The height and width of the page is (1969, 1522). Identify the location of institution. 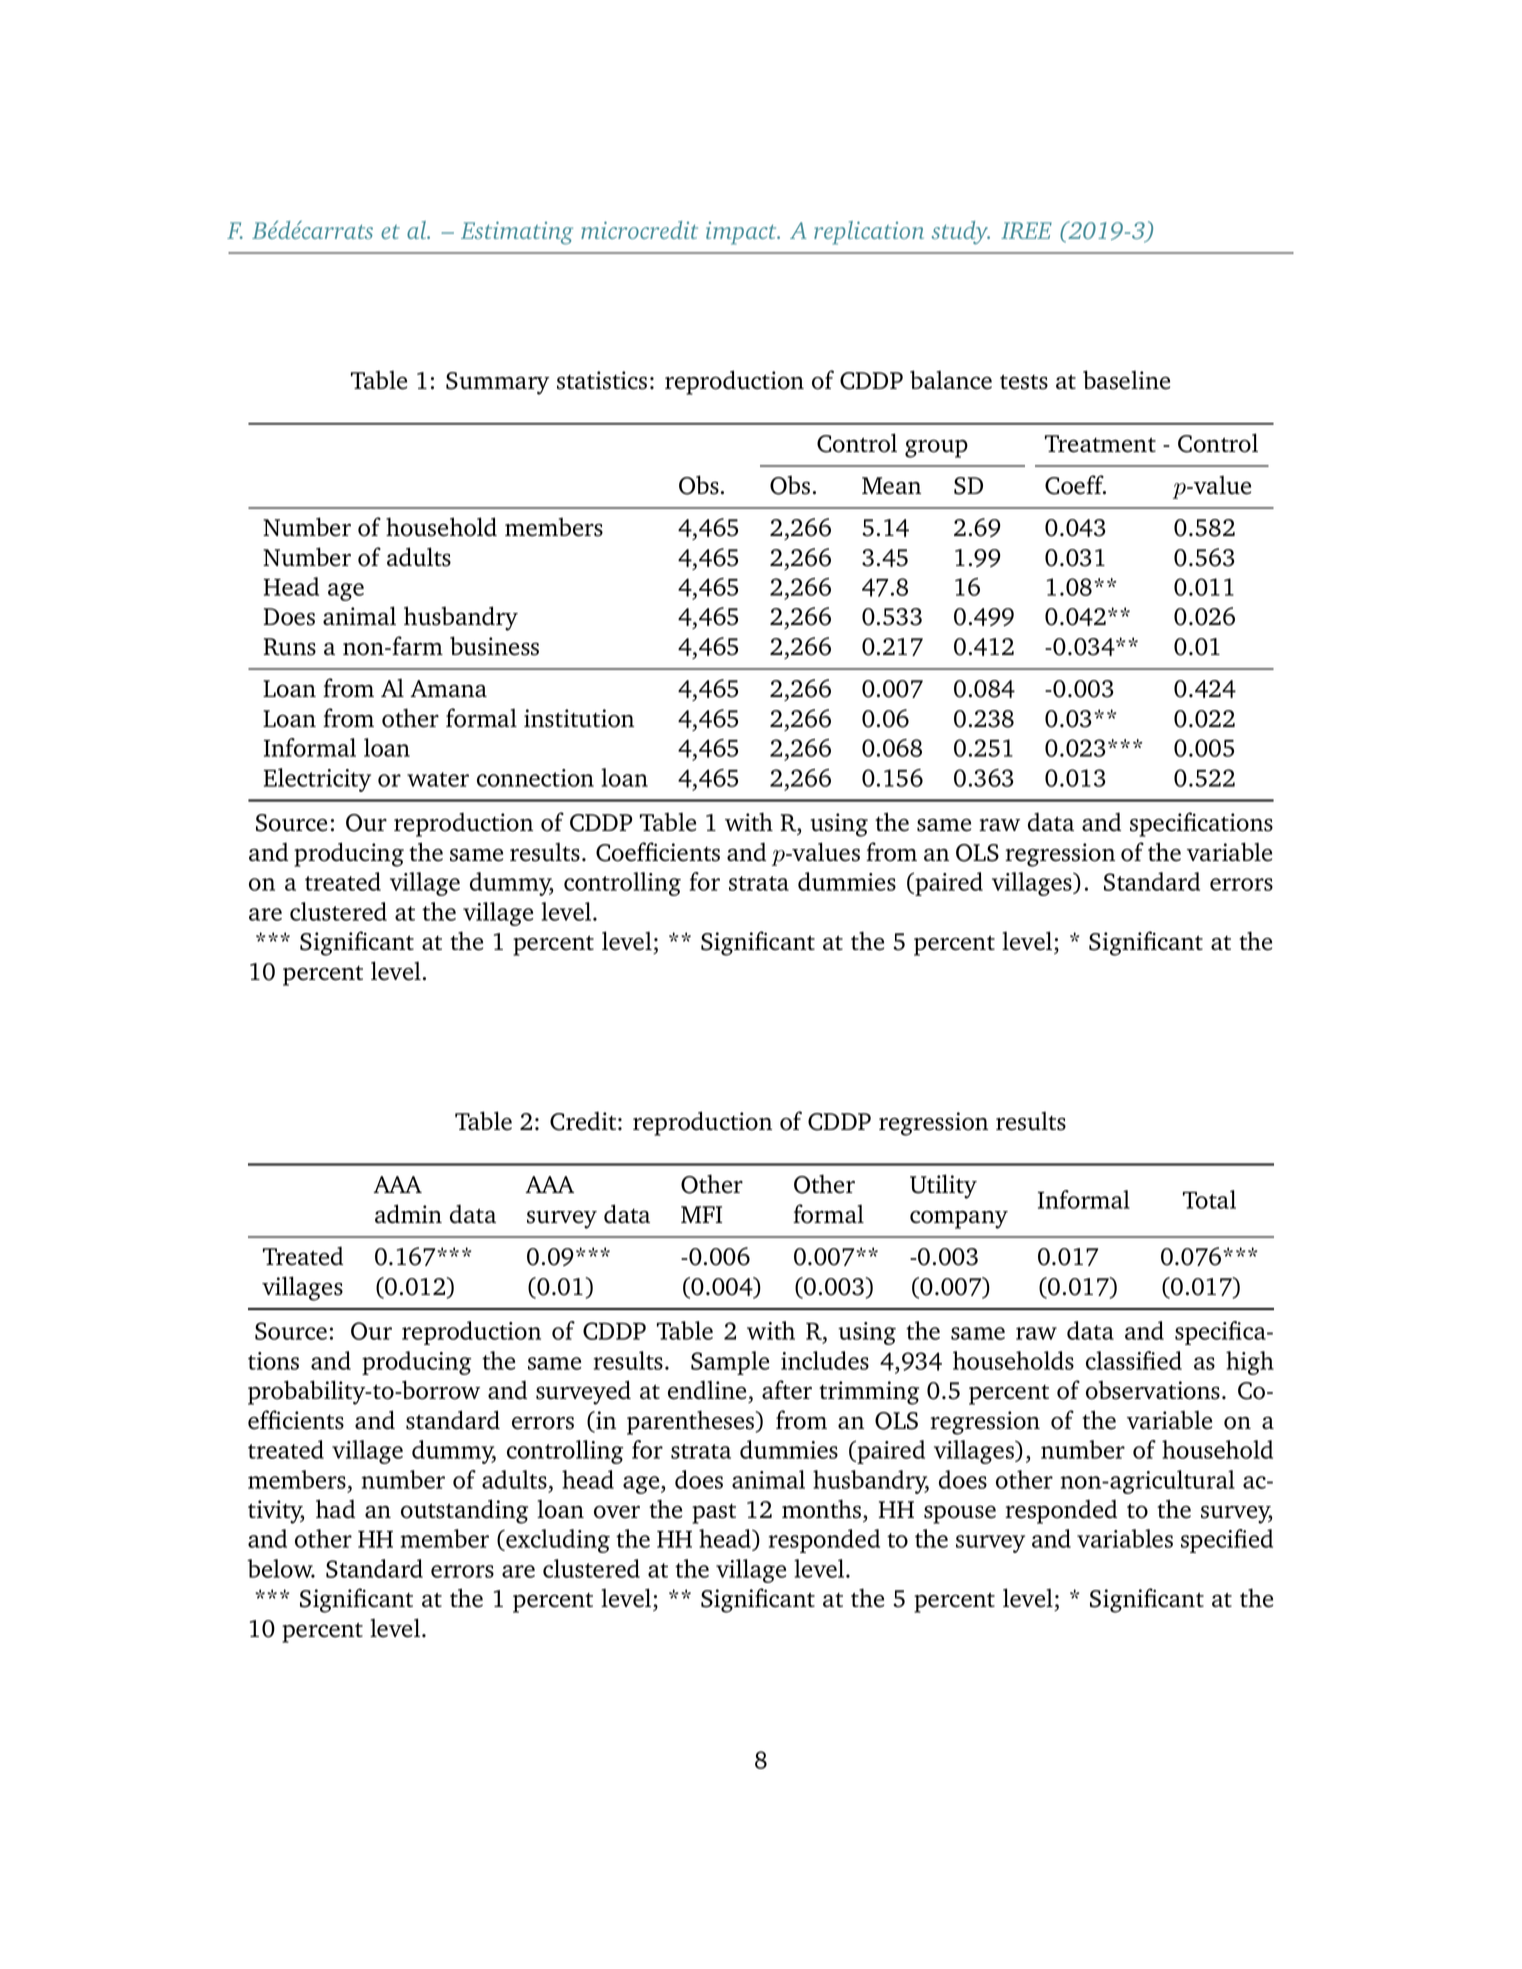
(579, 718).
